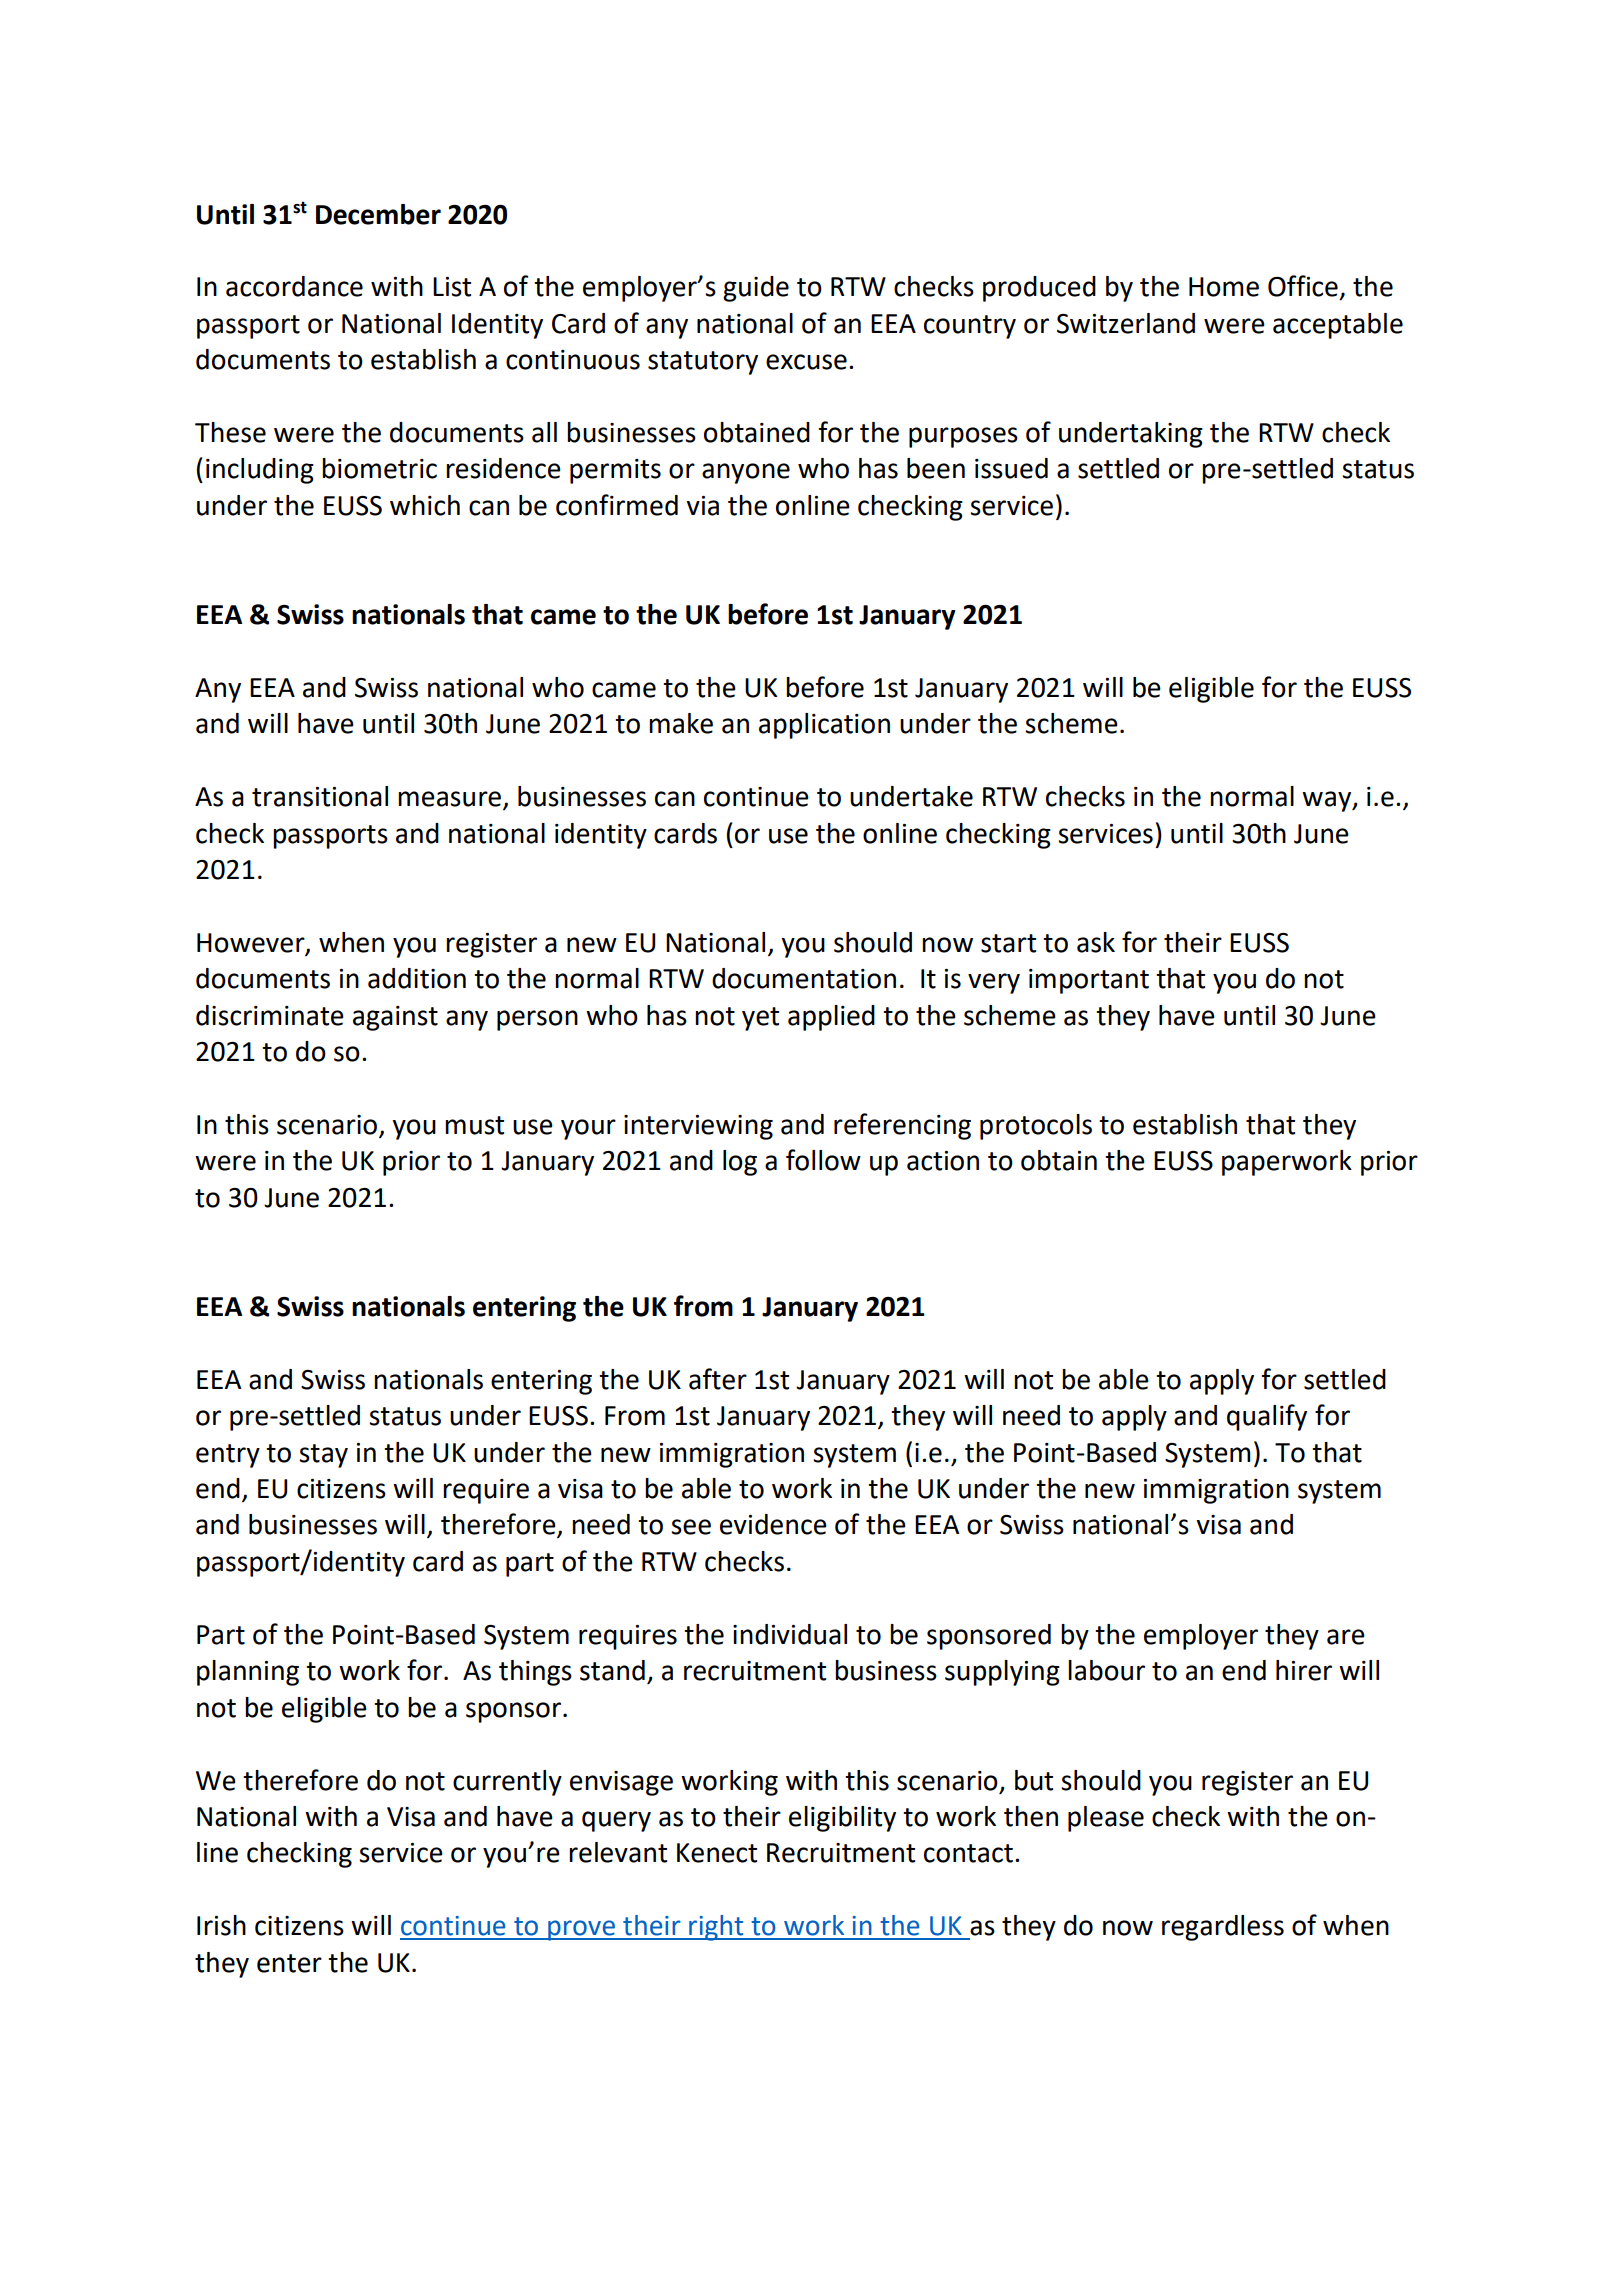  Describe the element at coordinates (716, 1928) in the page. I see `right` at that location.
